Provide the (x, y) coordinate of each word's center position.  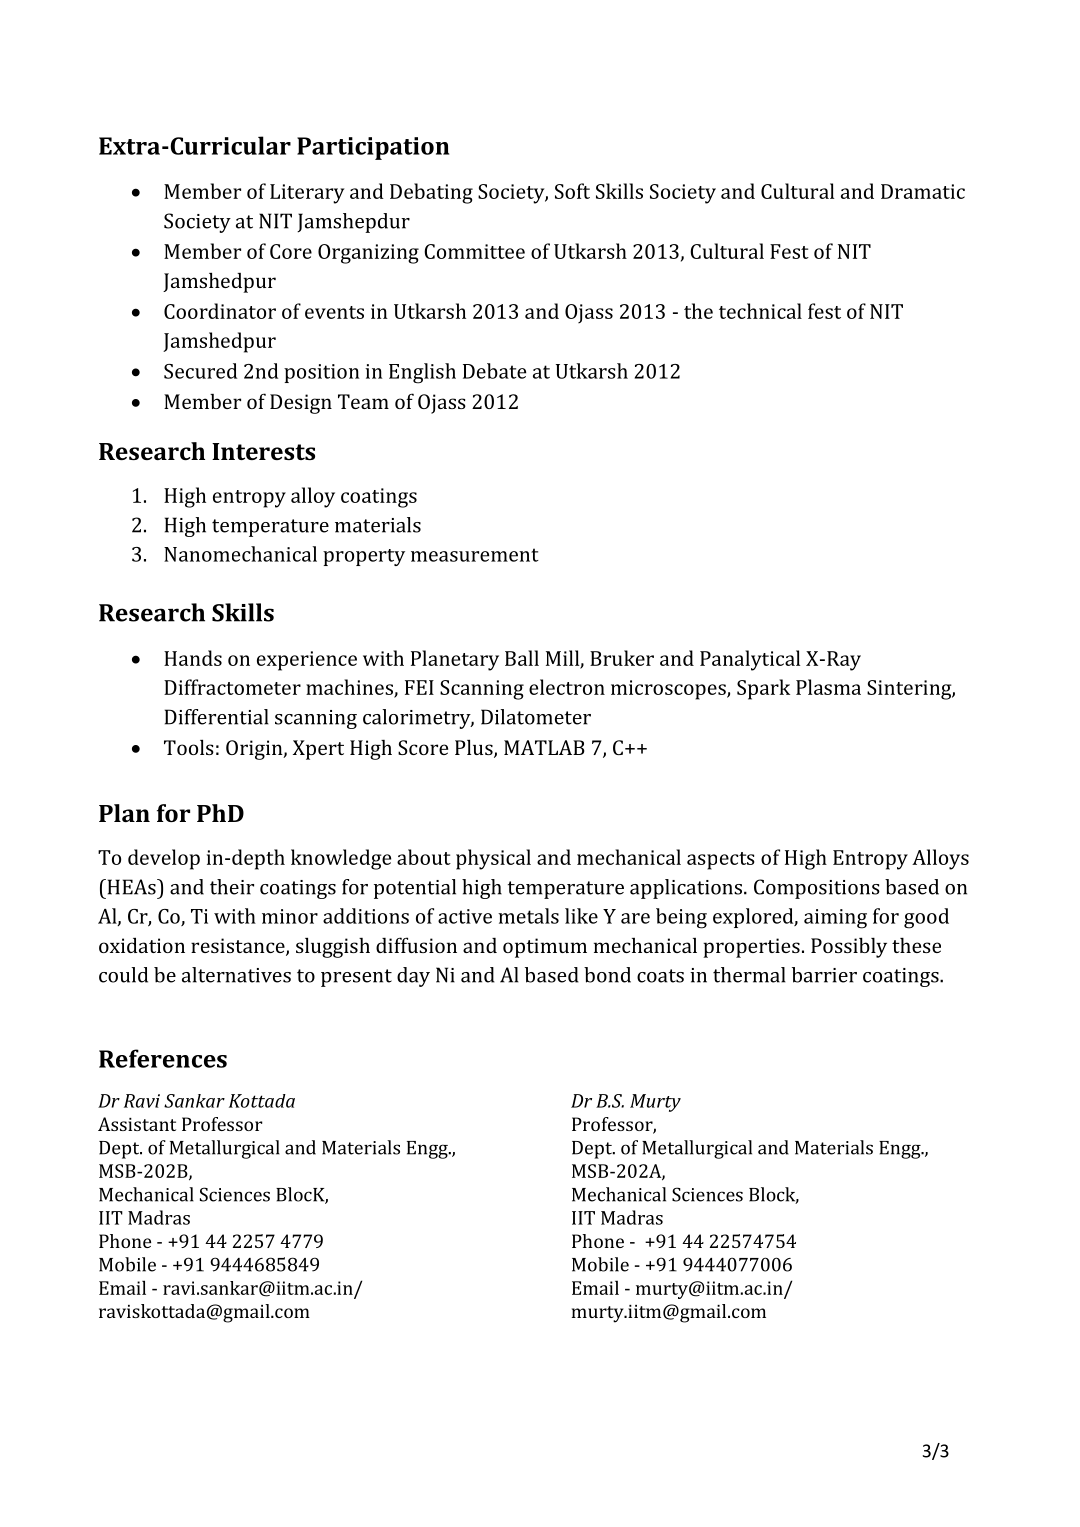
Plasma (828, 687)
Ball (522, 658)
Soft (572, 191)
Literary (307, 194)
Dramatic (923, 191)
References (163, 1058)
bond (607, 975)
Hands (193, 658)
